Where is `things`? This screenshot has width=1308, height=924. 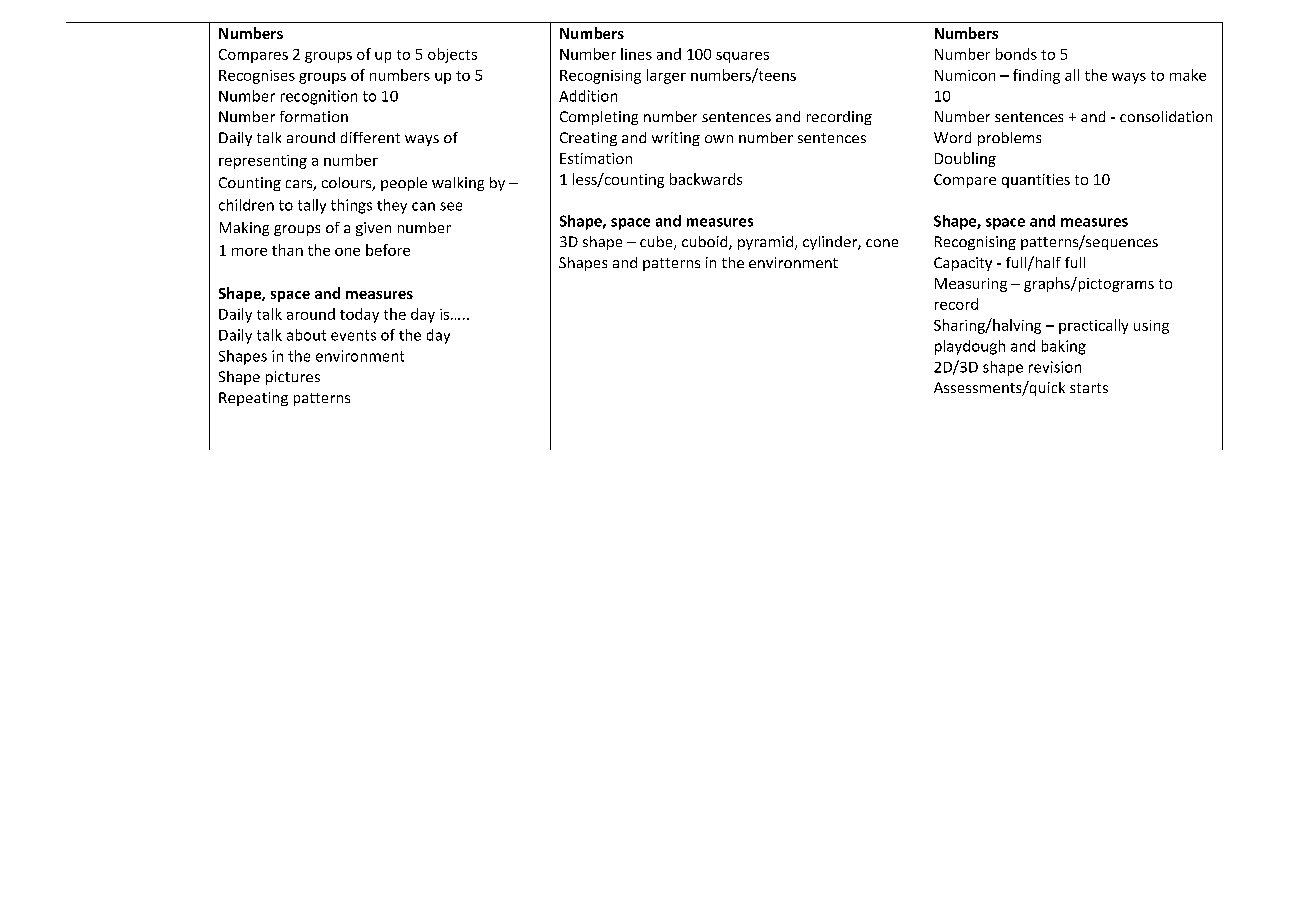
things is located at coordinates (351, 206).
